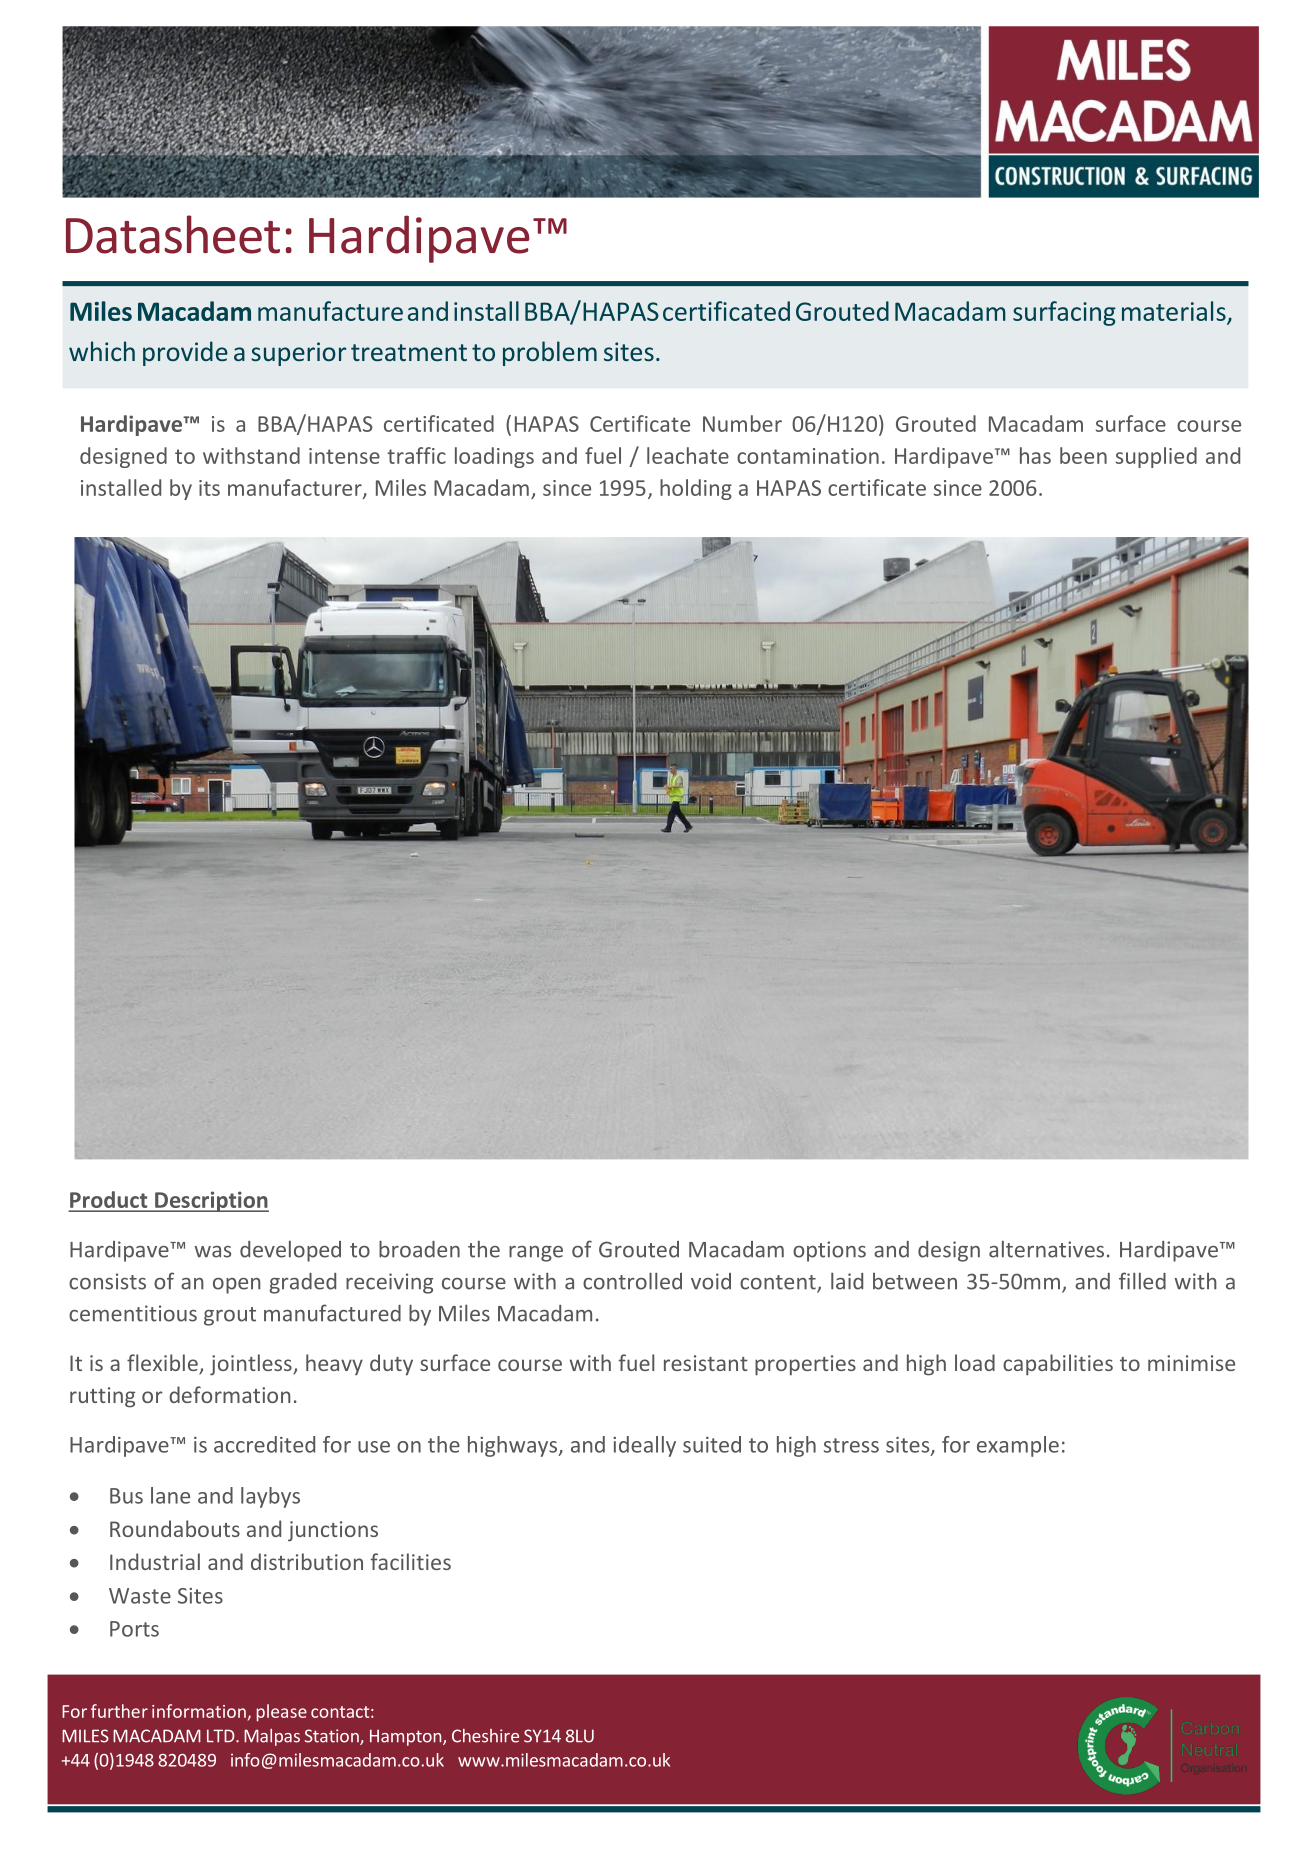 Image resolution: width=1314 pixels, height=1858 pixels. I want to click on leachate, so click(688, 455).
